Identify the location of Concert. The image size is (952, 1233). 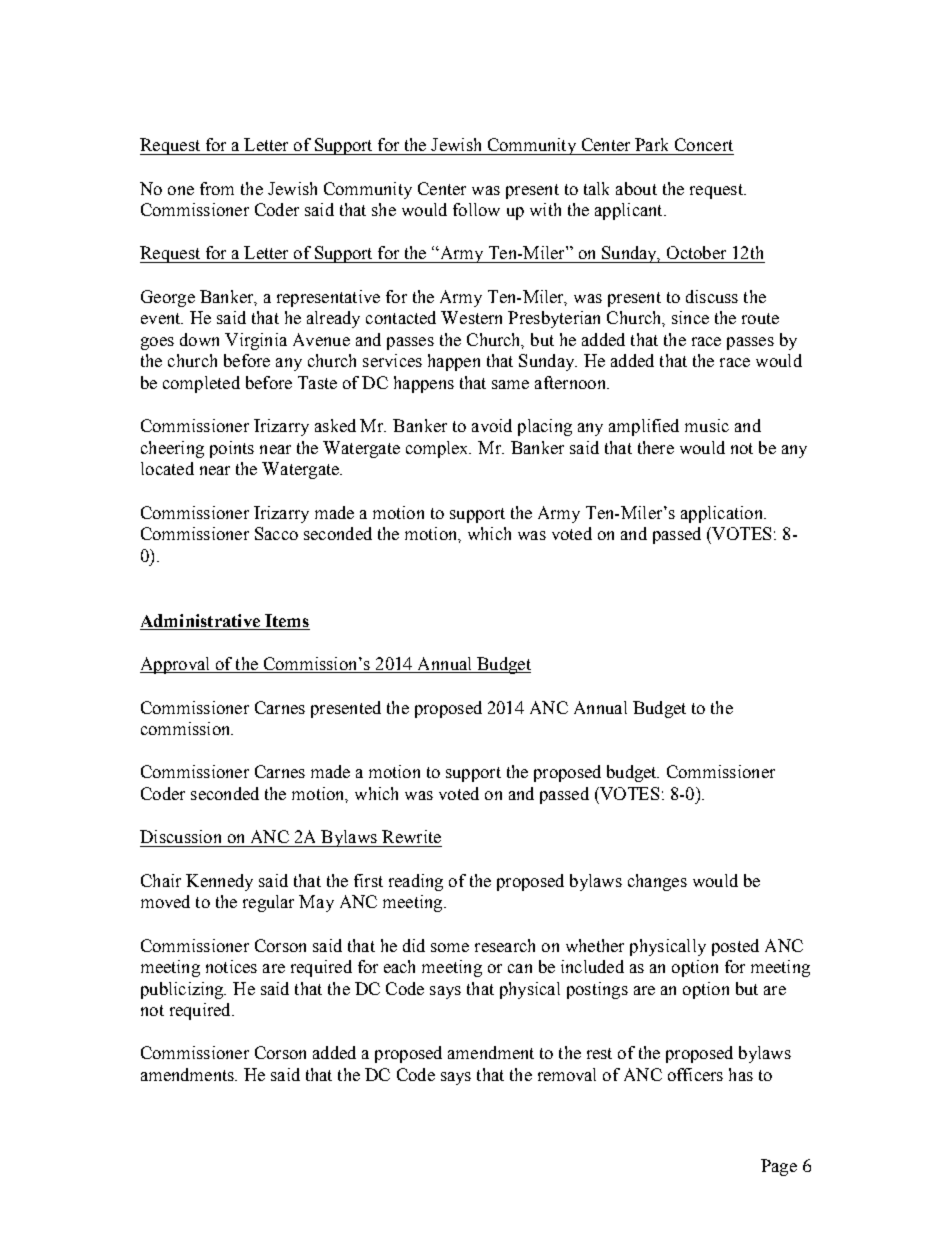
(704, 144).
